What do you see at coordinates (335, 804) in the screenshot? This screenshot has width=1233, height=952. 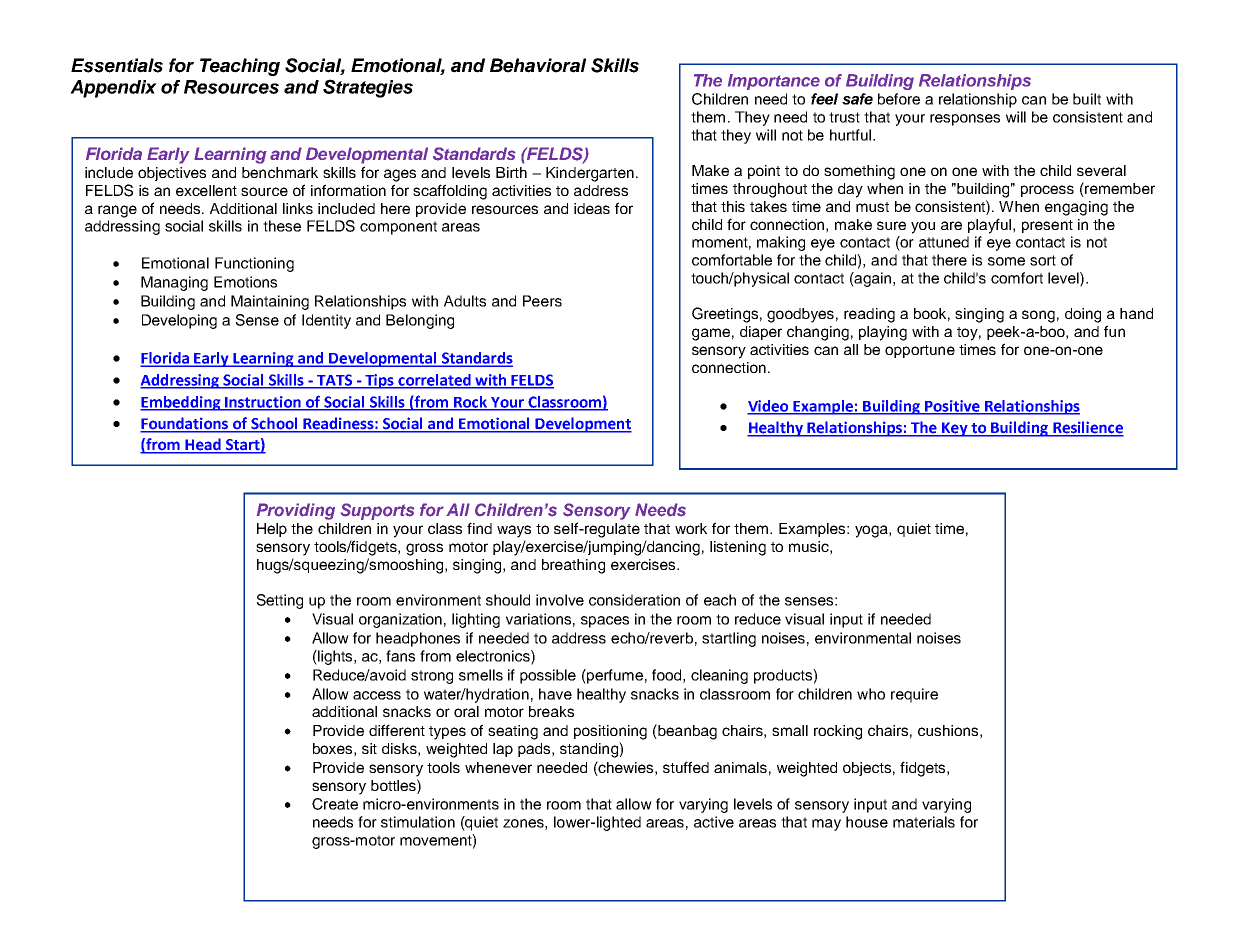 I see `Create` at bounding box center [335, 804].
